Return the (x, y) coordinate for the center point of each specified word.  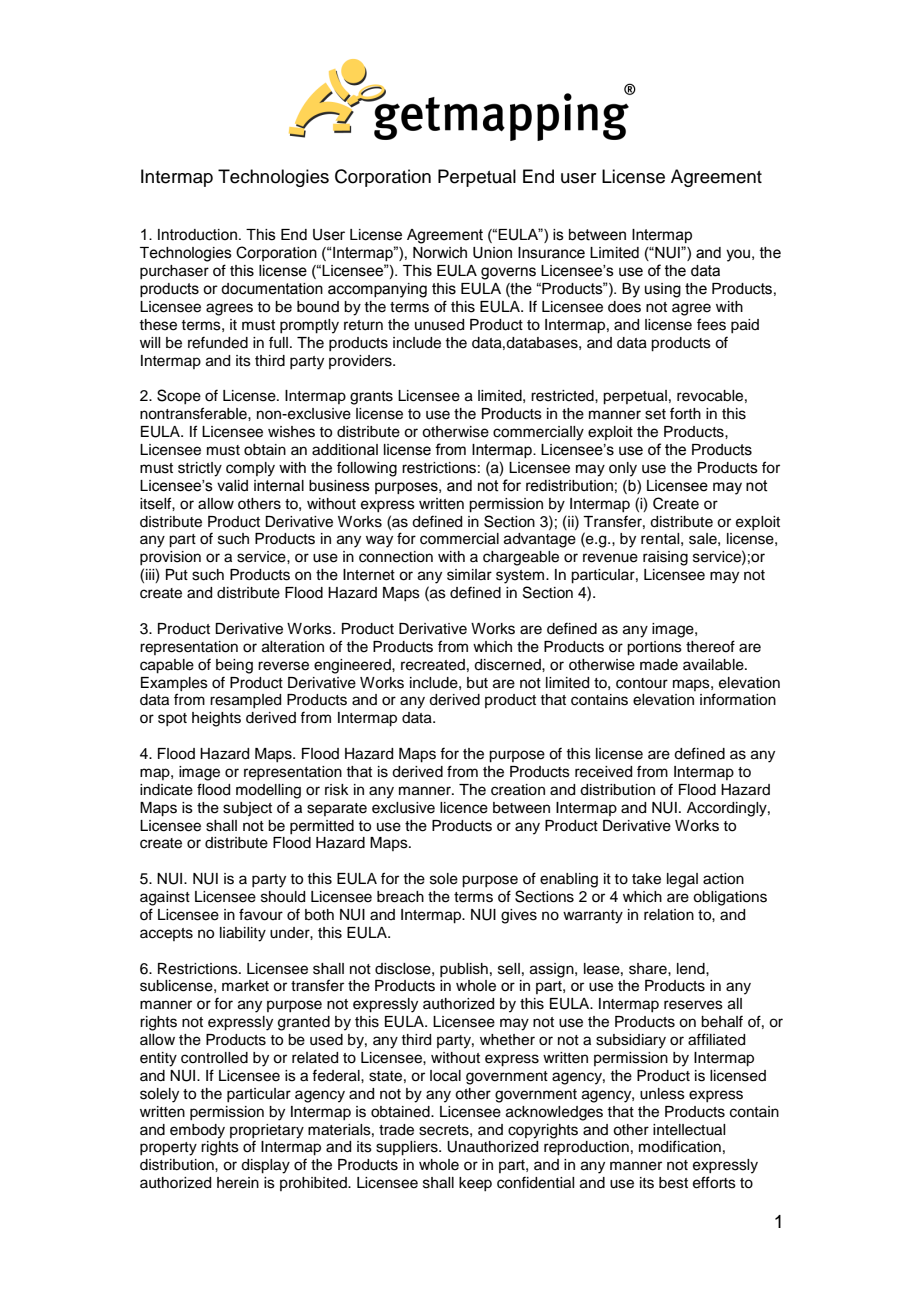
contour (642, 683)
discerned (508, 665)
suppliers (408, 1148)
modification (680, 1146)
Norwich (440, 253)
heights (216, 719)
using (663, 290)
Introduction (197, 235)
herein (238, 1183)
